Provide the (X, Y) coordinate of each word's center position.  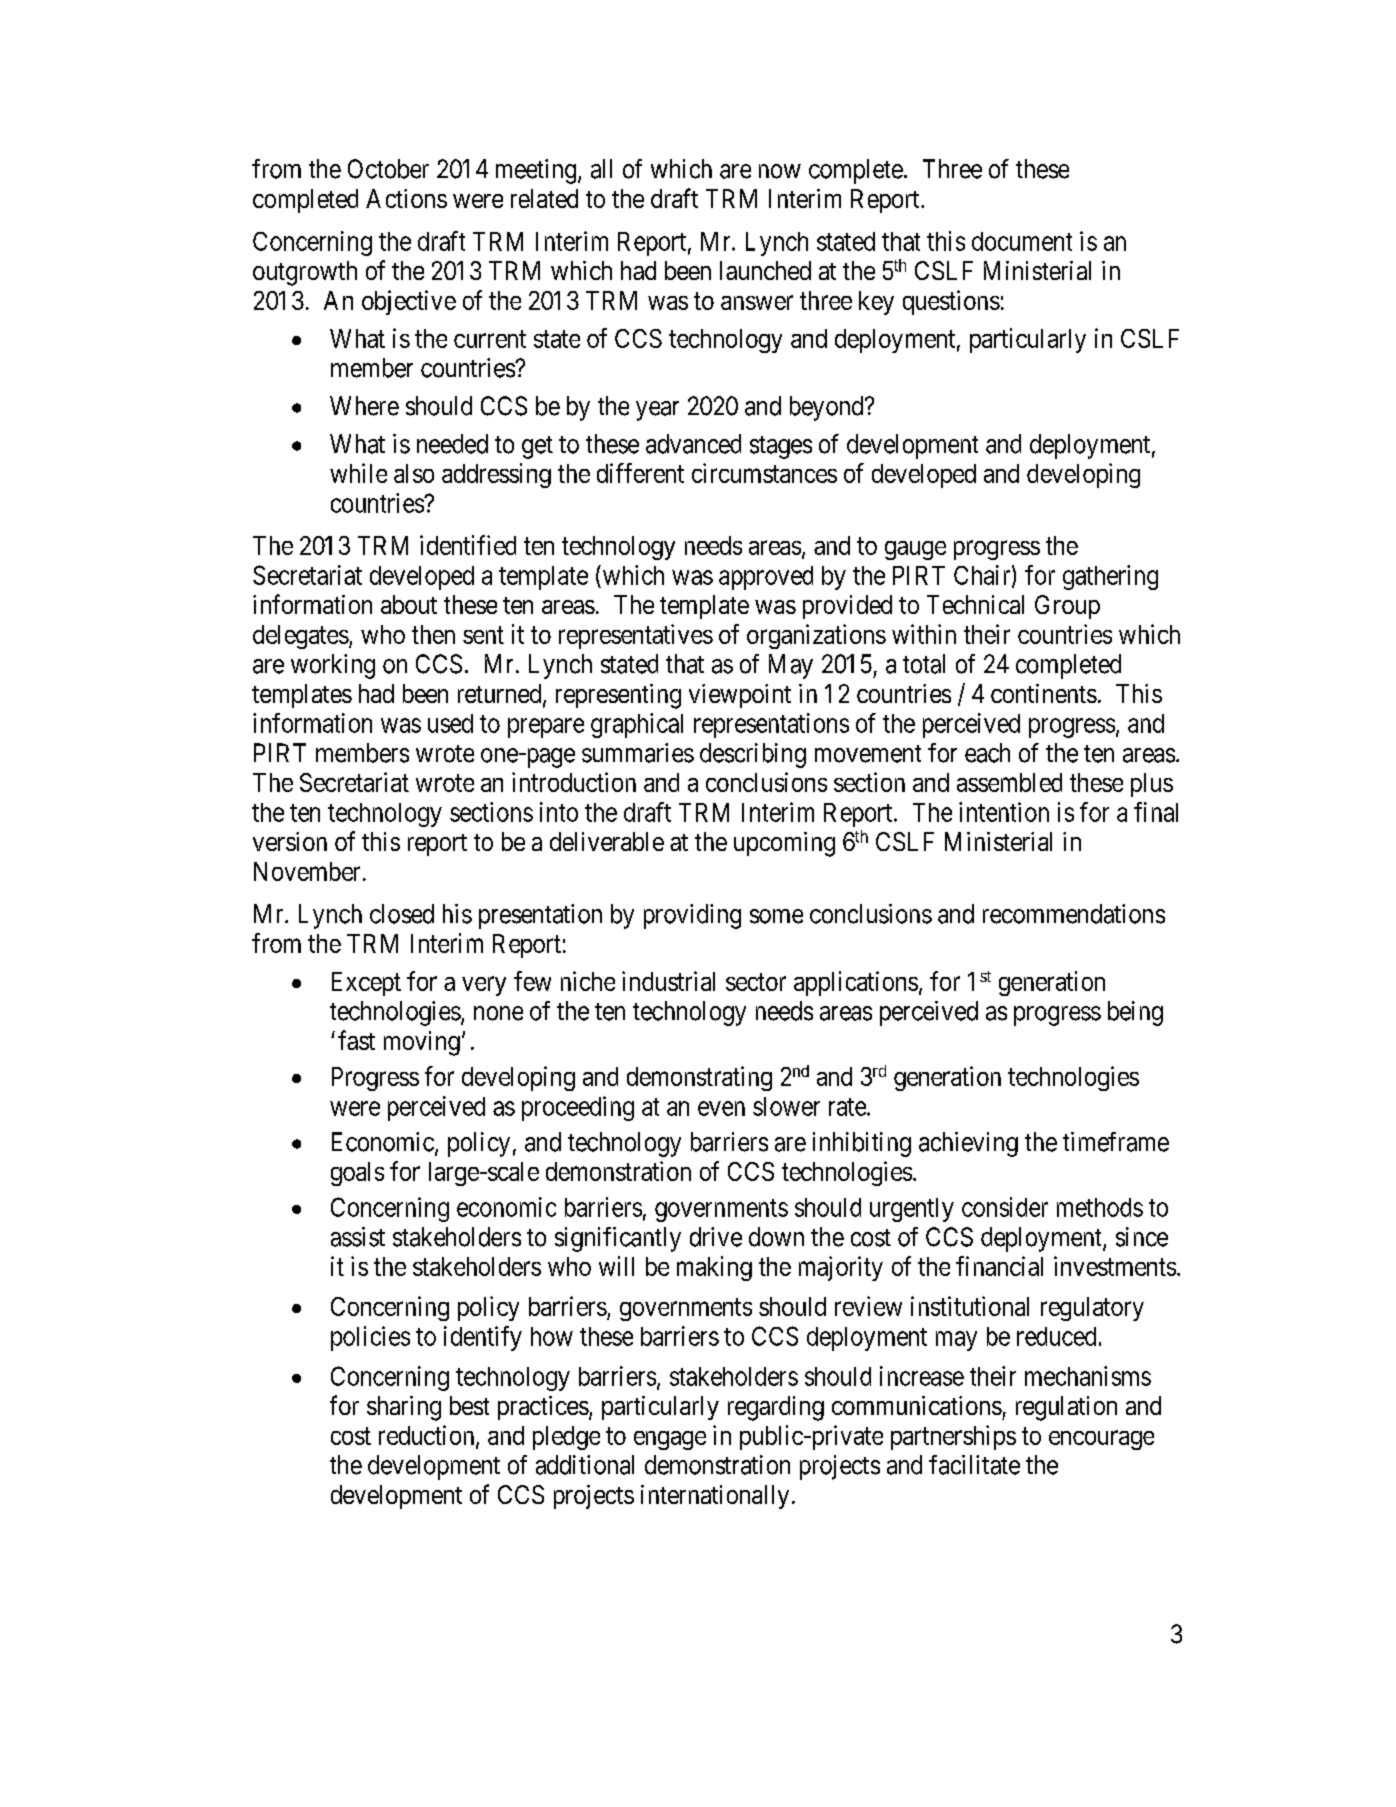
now (780, 171)
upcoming (784, 844)
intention (1004, 812)
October (388, 169)
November (307, 871)
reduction (428, 1436)
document (1022, 241)
